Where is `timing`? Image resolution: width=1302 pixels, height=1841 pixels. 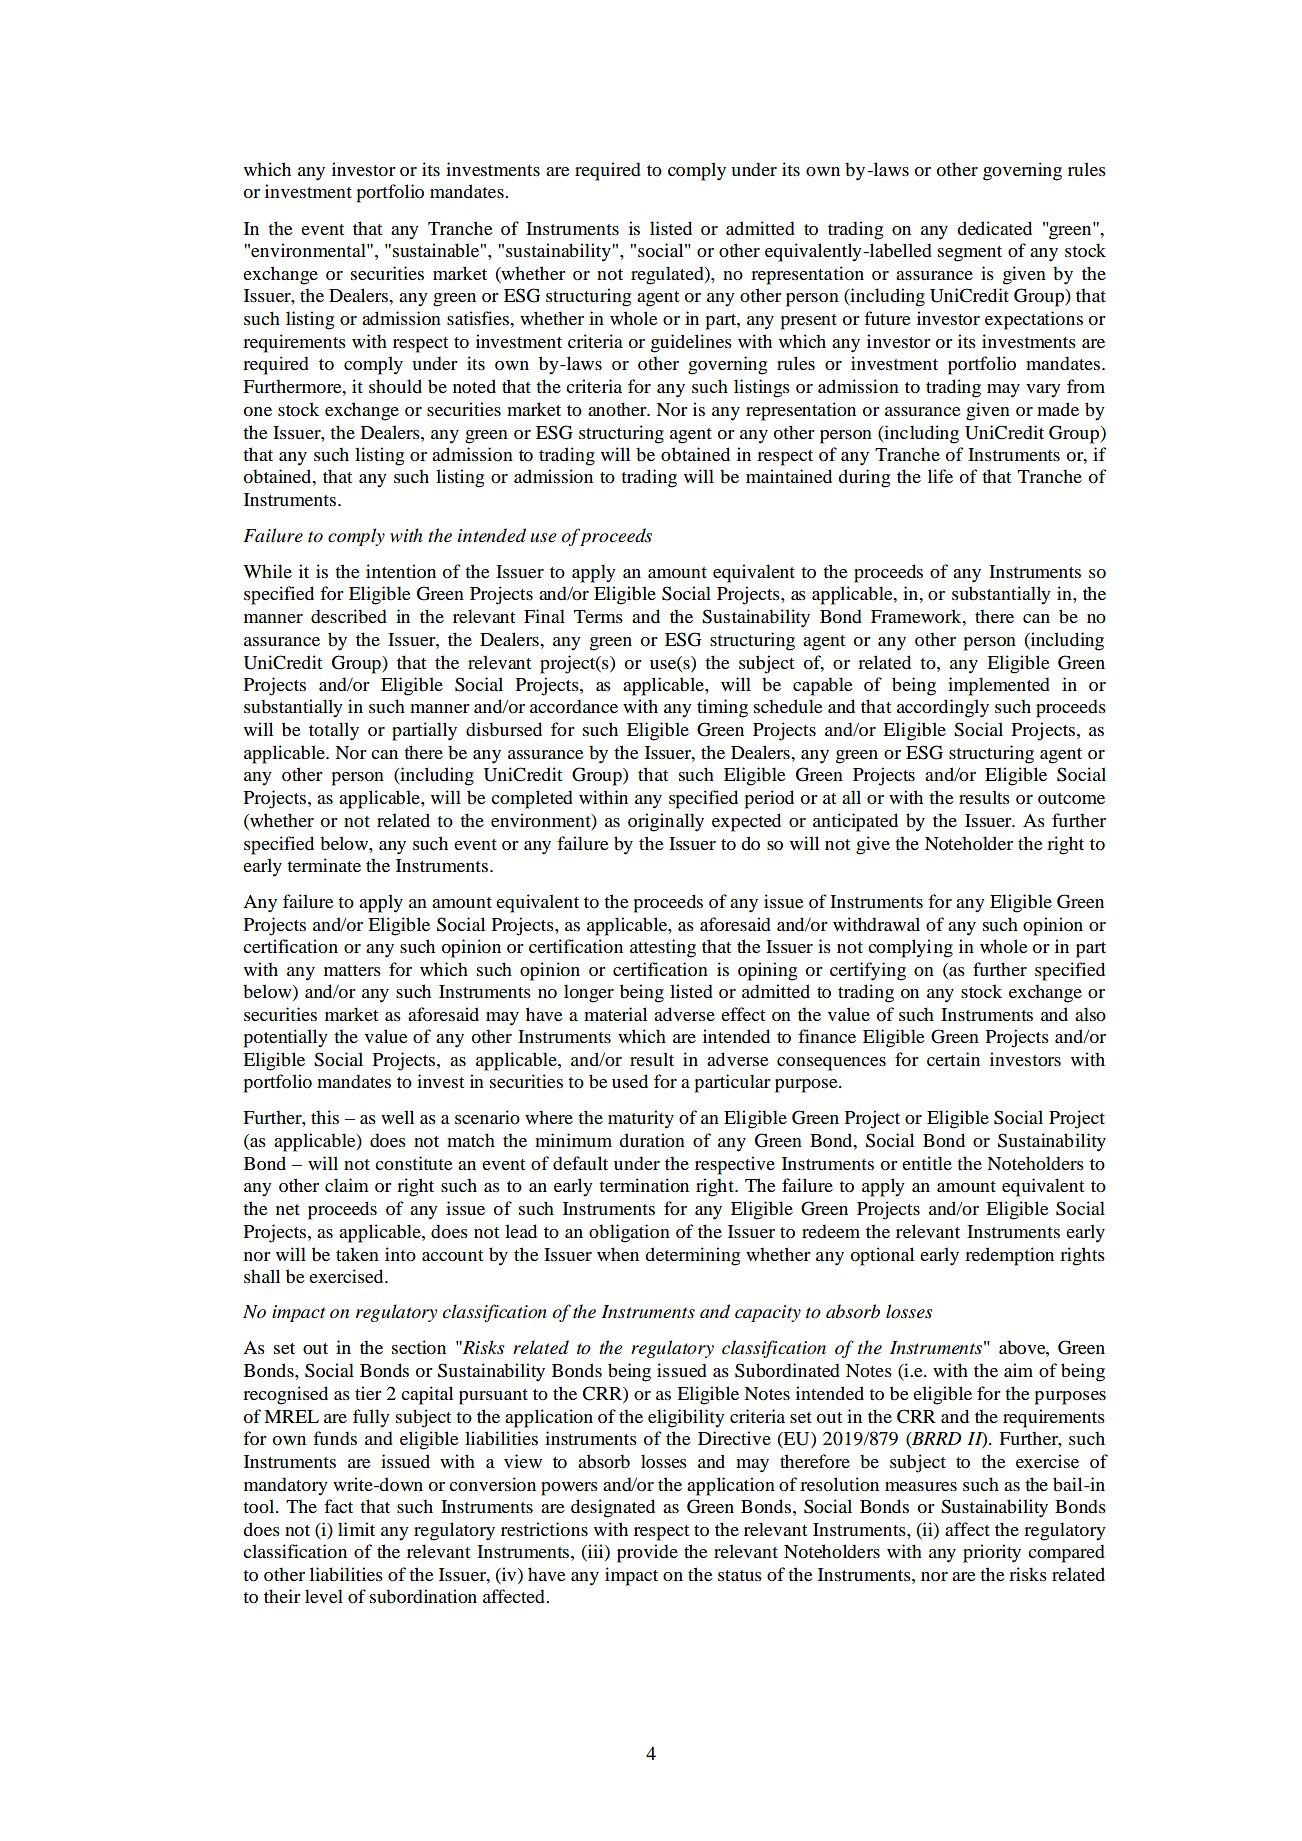
timing is located at coordinates (722, 708).
